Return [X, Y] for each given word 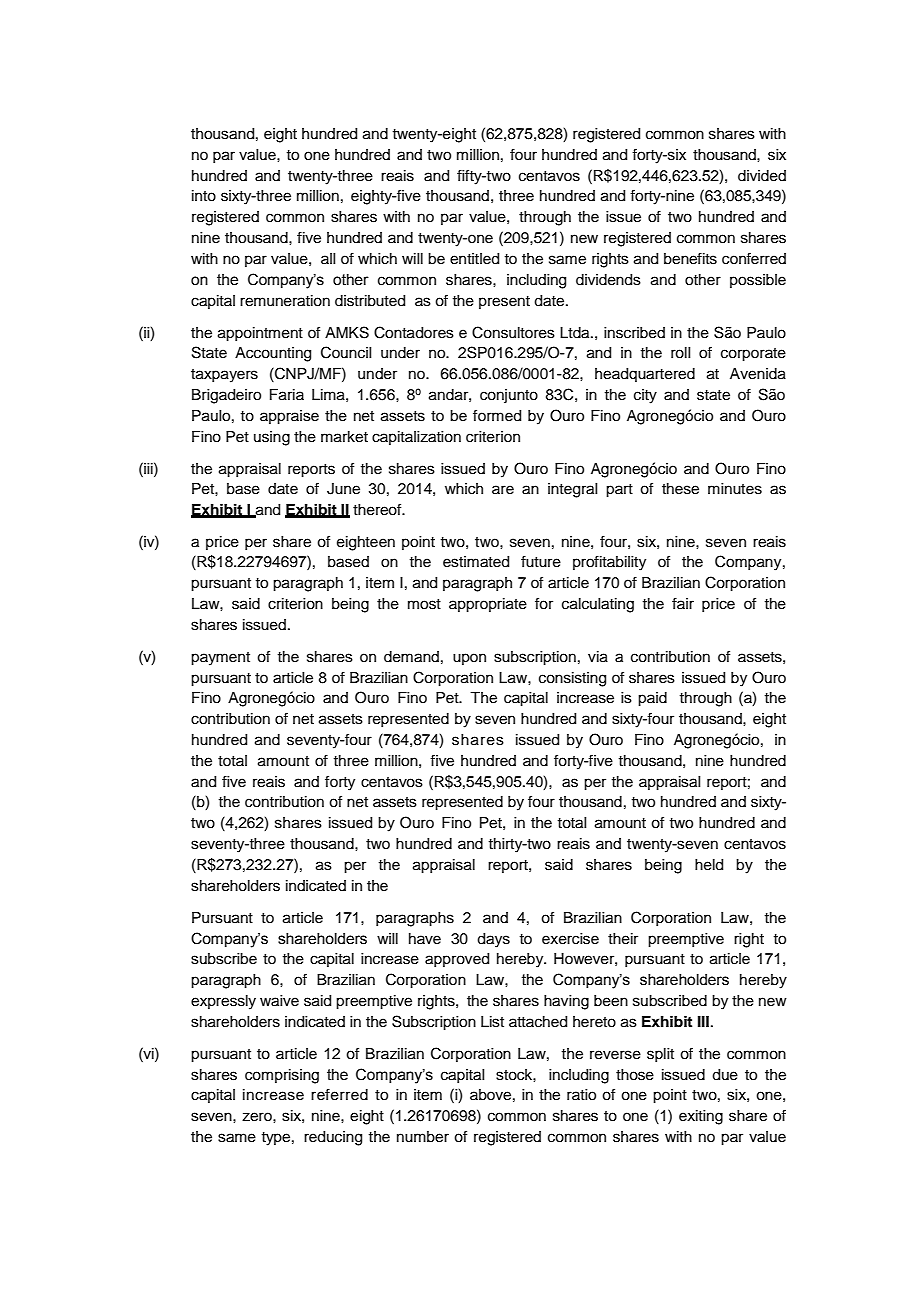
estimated [476, 562]
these [680, 489]
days [493, 940]
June [343, 489]
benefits [690, 258]
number [423, 1137]
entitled [474, 259]
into [204, 196]
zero [258, 1117]
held [709, 865]
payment [220, 659]
